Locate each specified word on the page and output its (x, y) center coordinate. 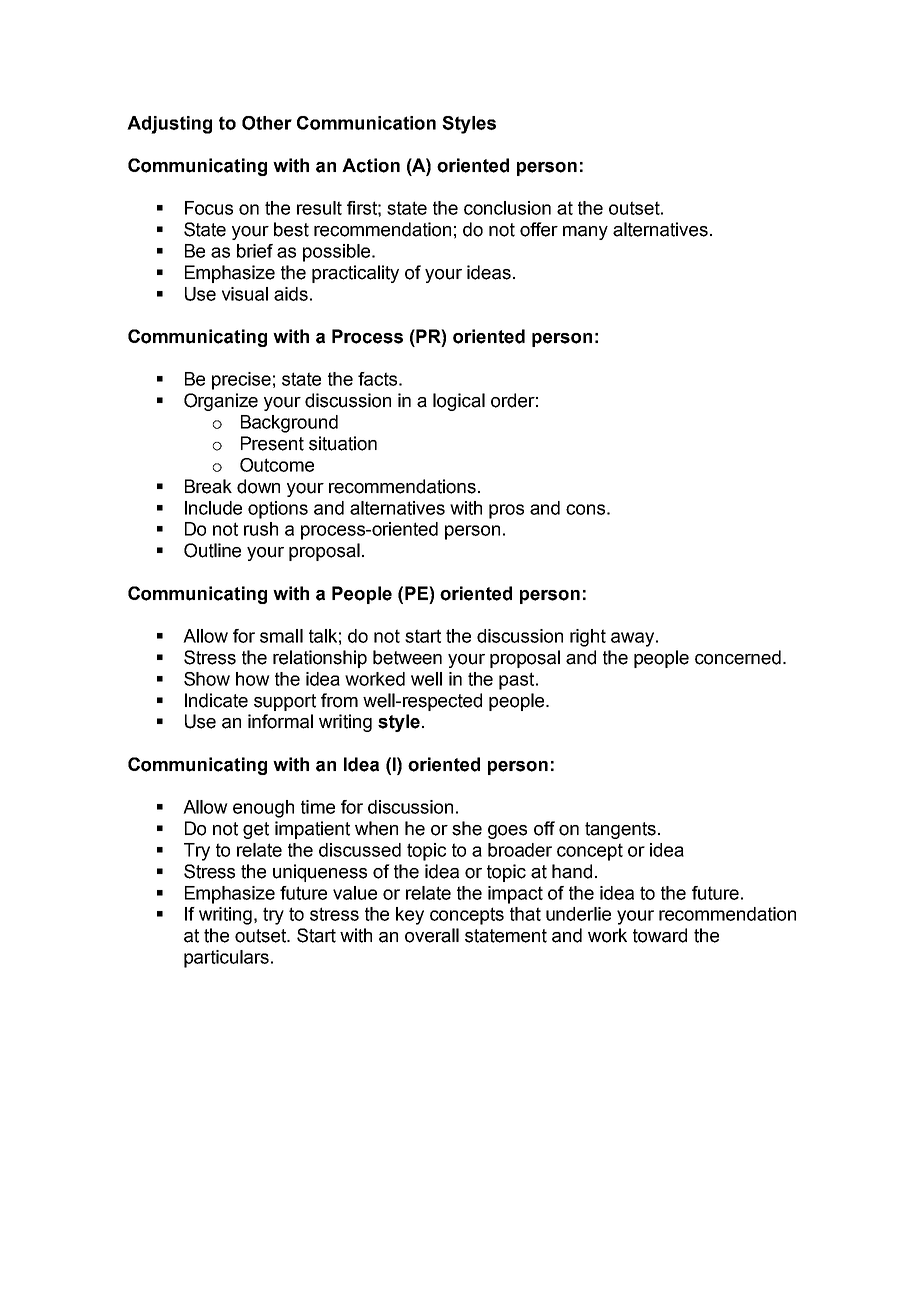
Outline (212, 550)
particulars (226, 959)
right (588, 638)
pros (506, 511)
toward (660, 935)
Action (371, 165)
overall (432, 935)
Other (267, 123)
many (585, 233)
